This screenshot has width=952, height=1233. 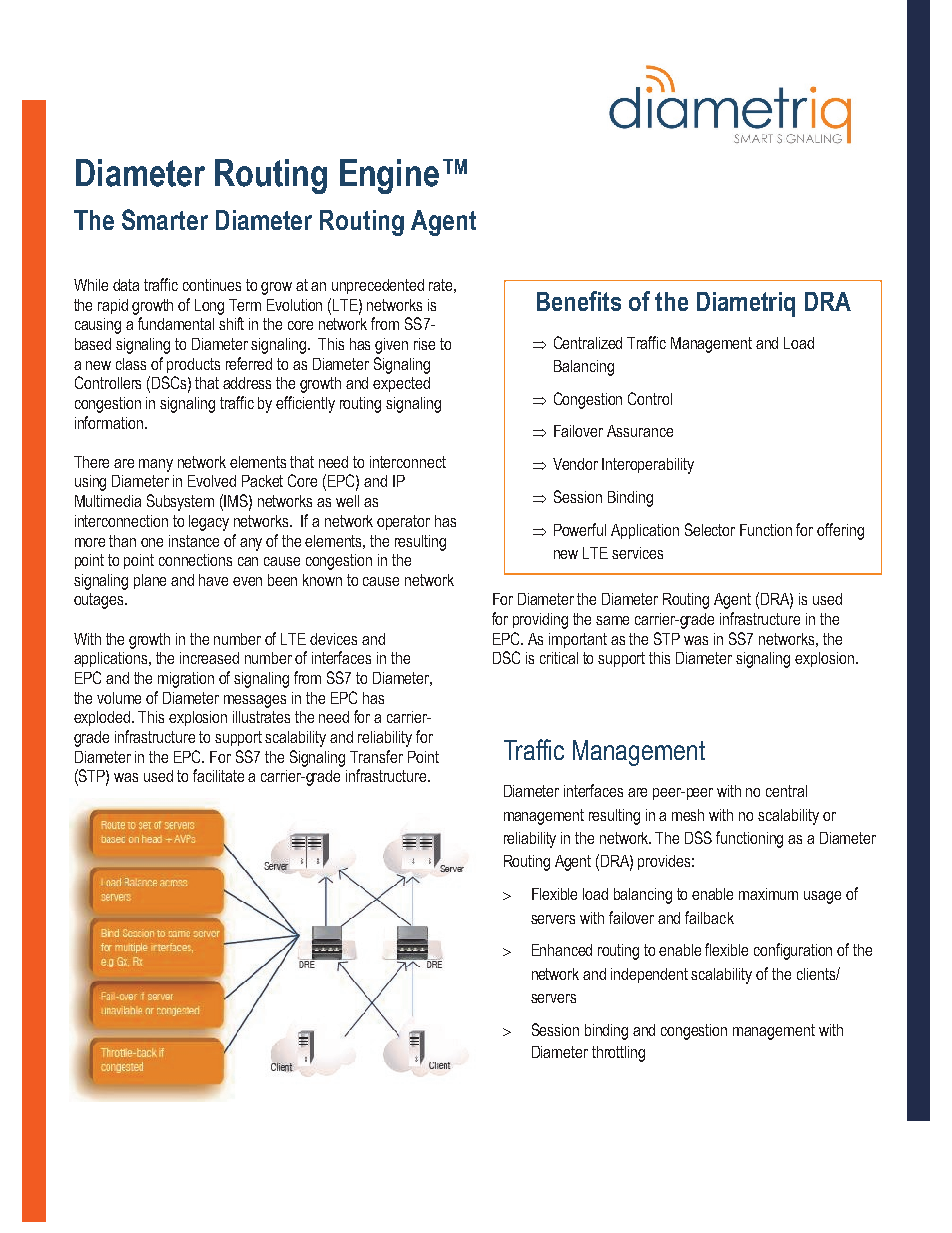 I want to click on Smarter, so click(x=165, y=219).
